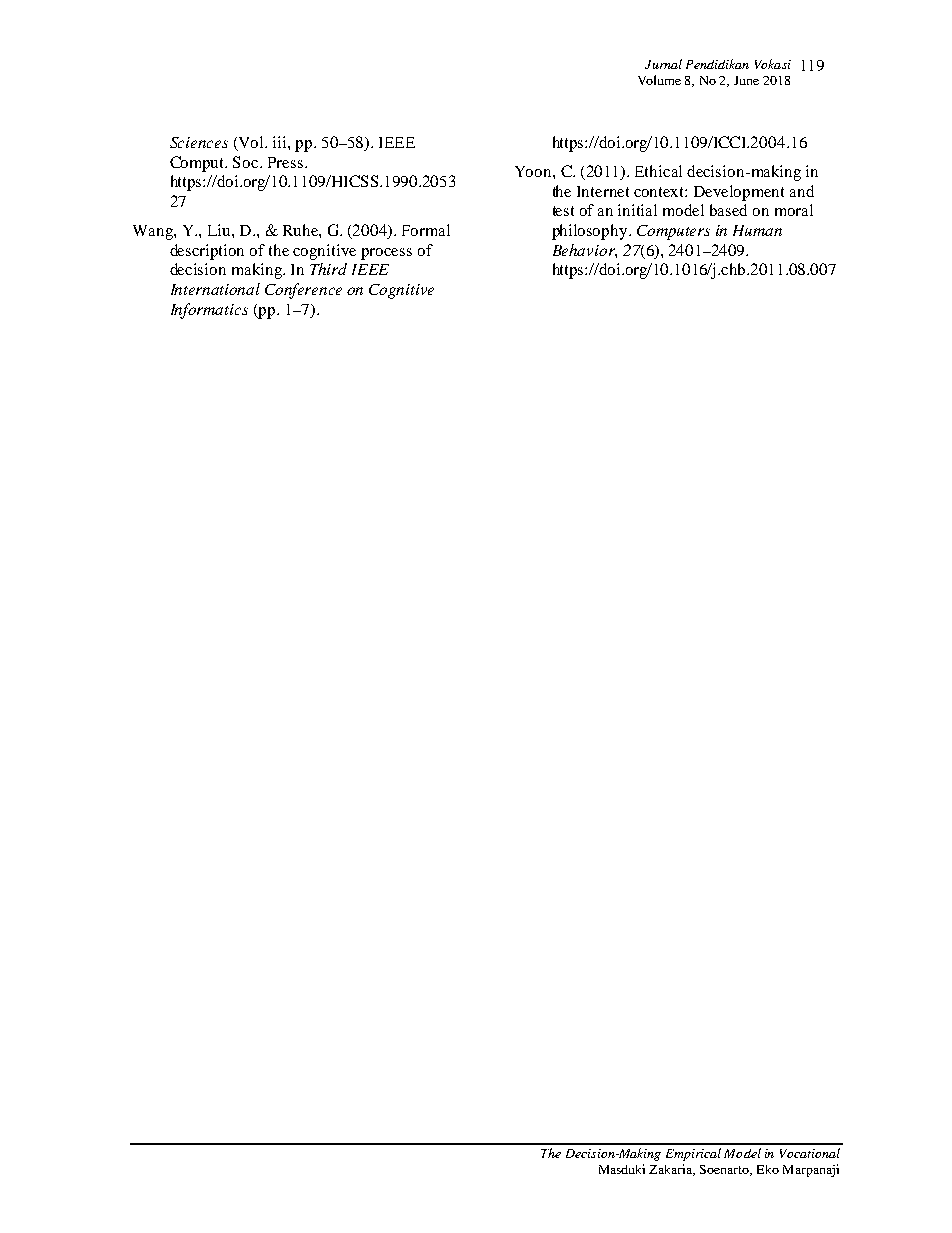 This screenshot has width=952, height=1233. Describe the element at coordinates (757, 230) in the screenshot. I see `Human` at that location.
